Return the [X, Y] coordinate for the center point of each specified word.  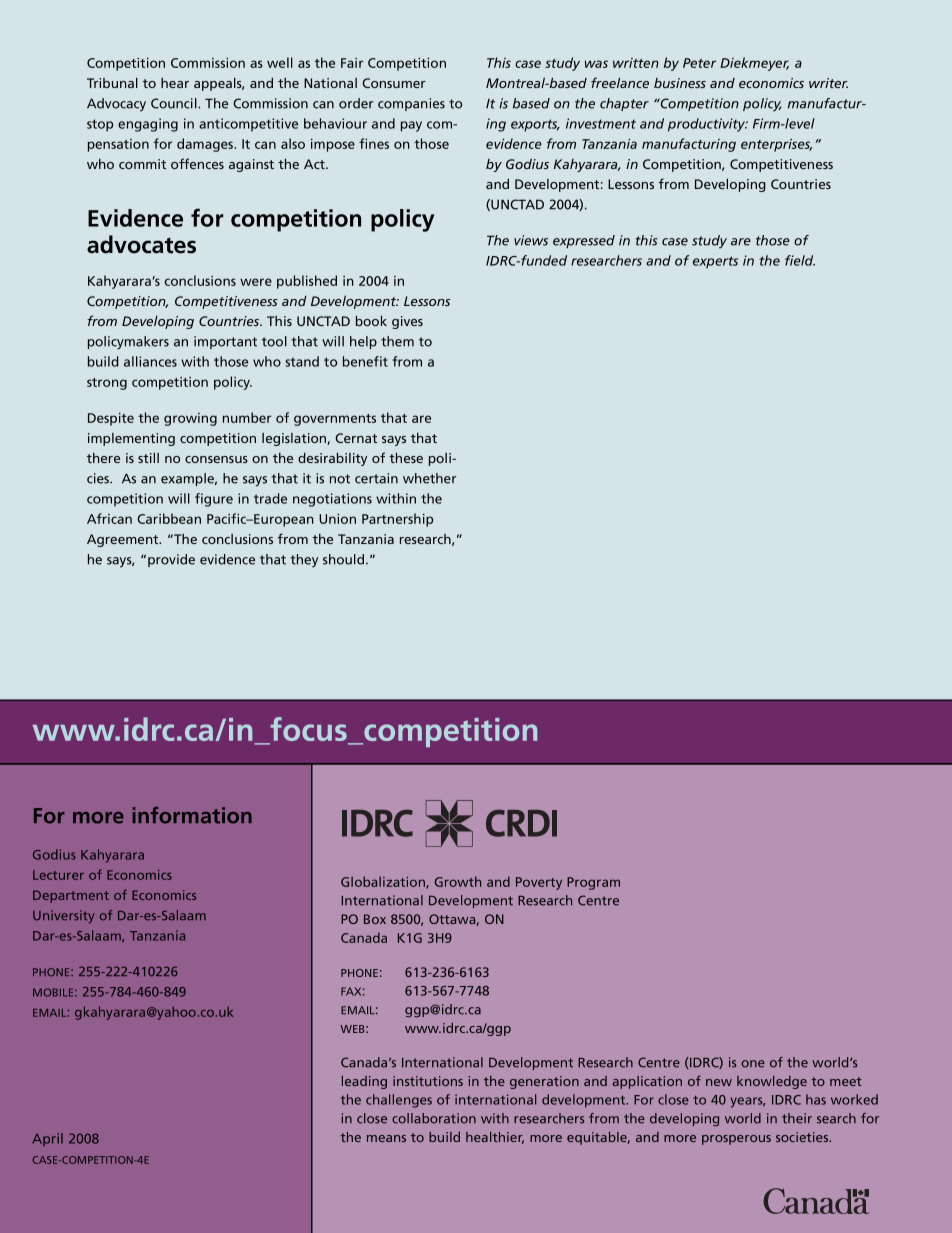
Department [71, 896]
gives [407, 322]
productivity [708, 125]
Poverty [539, 883]
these [406, 458]
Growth [458, 881]
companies [411, 104]
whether [429, 478]
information [192, 815]
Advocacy [116, 105]
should [343, 559]
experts [715, 262]
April [47, 1139]
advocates [141, 244]
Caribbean [169, 518]
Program [593, 883]
